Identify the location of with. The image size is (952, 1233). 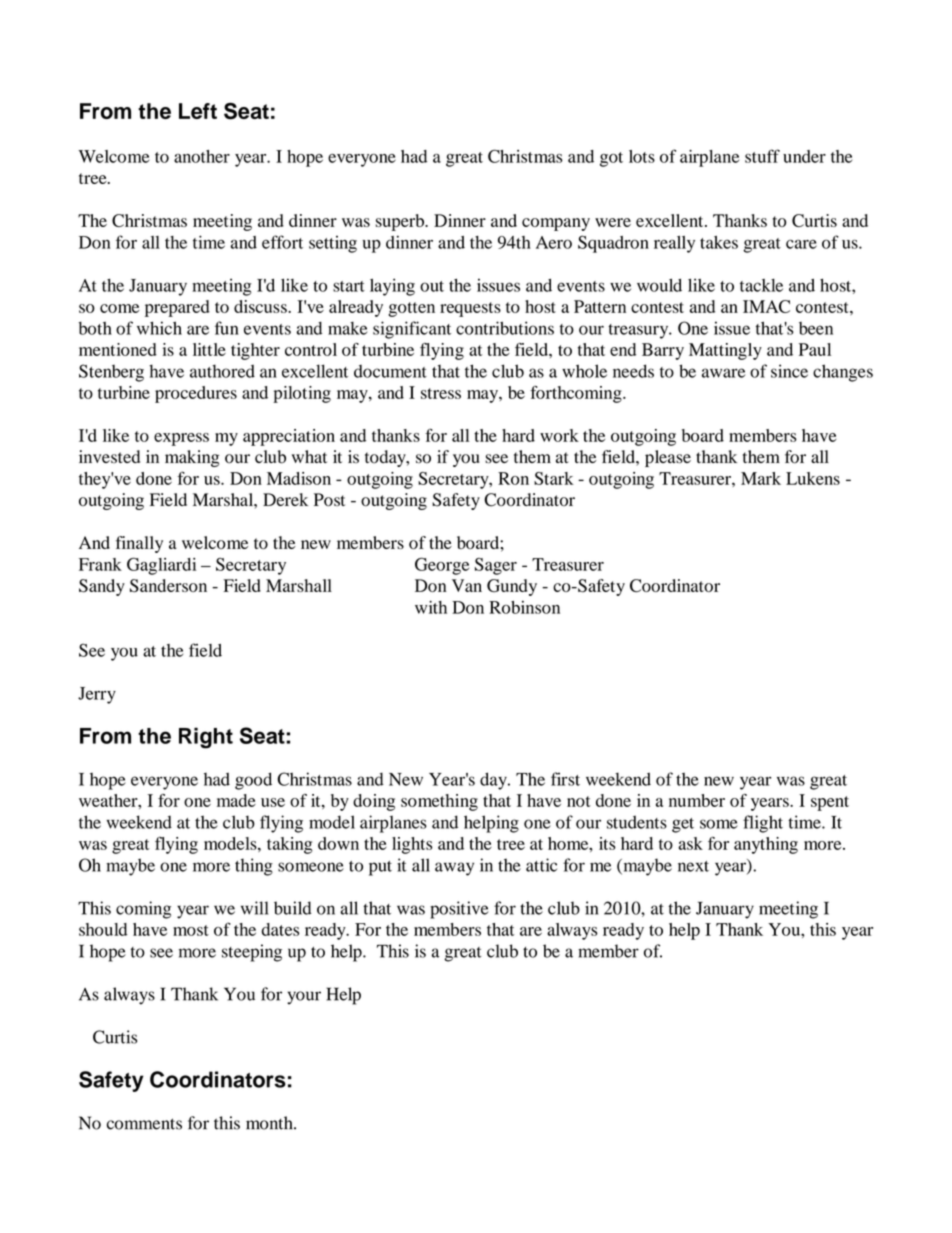
(431, 607).
